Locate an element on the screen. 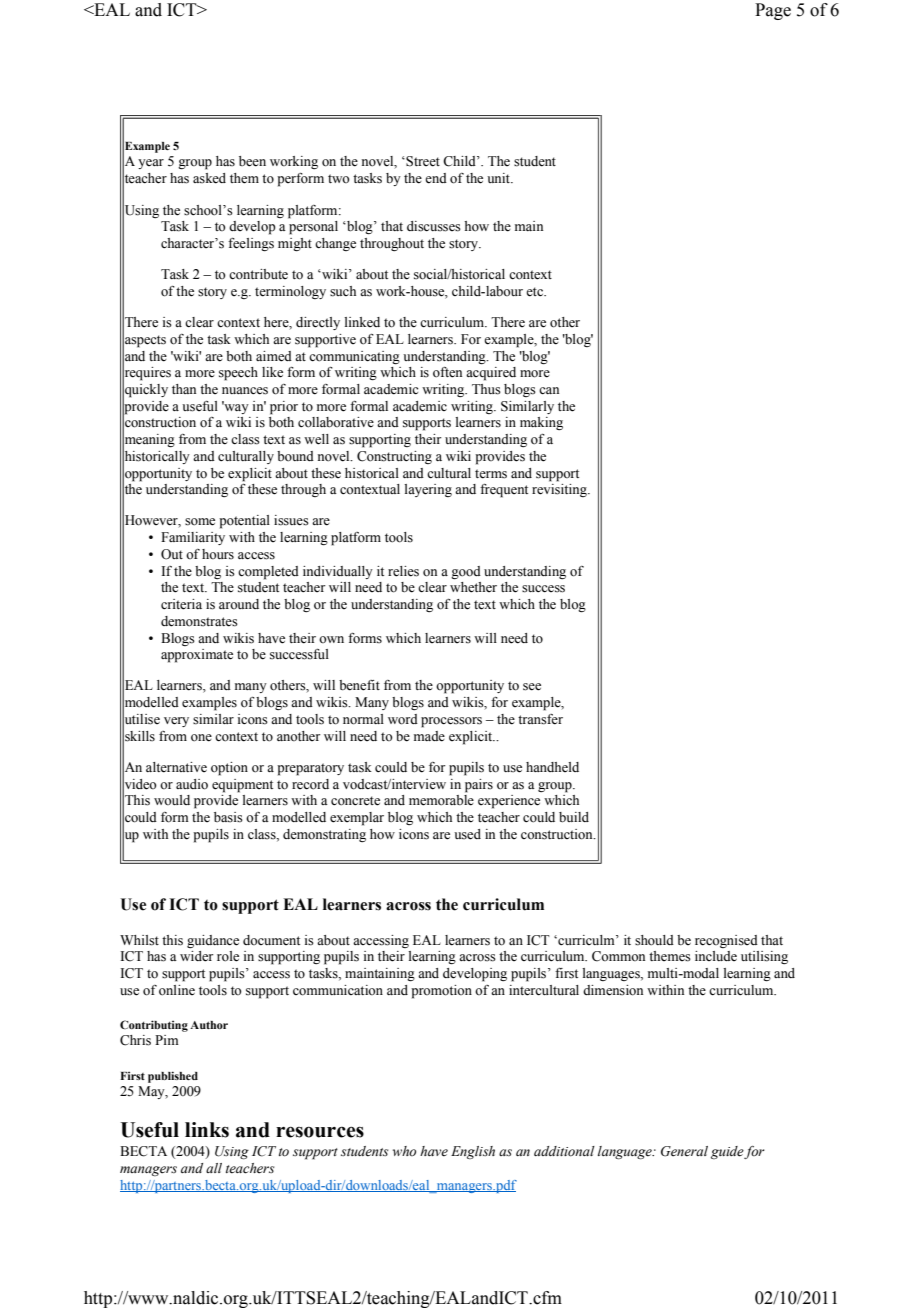 The image size is (924, 1308). English is located at coordinates (473, 1152).
